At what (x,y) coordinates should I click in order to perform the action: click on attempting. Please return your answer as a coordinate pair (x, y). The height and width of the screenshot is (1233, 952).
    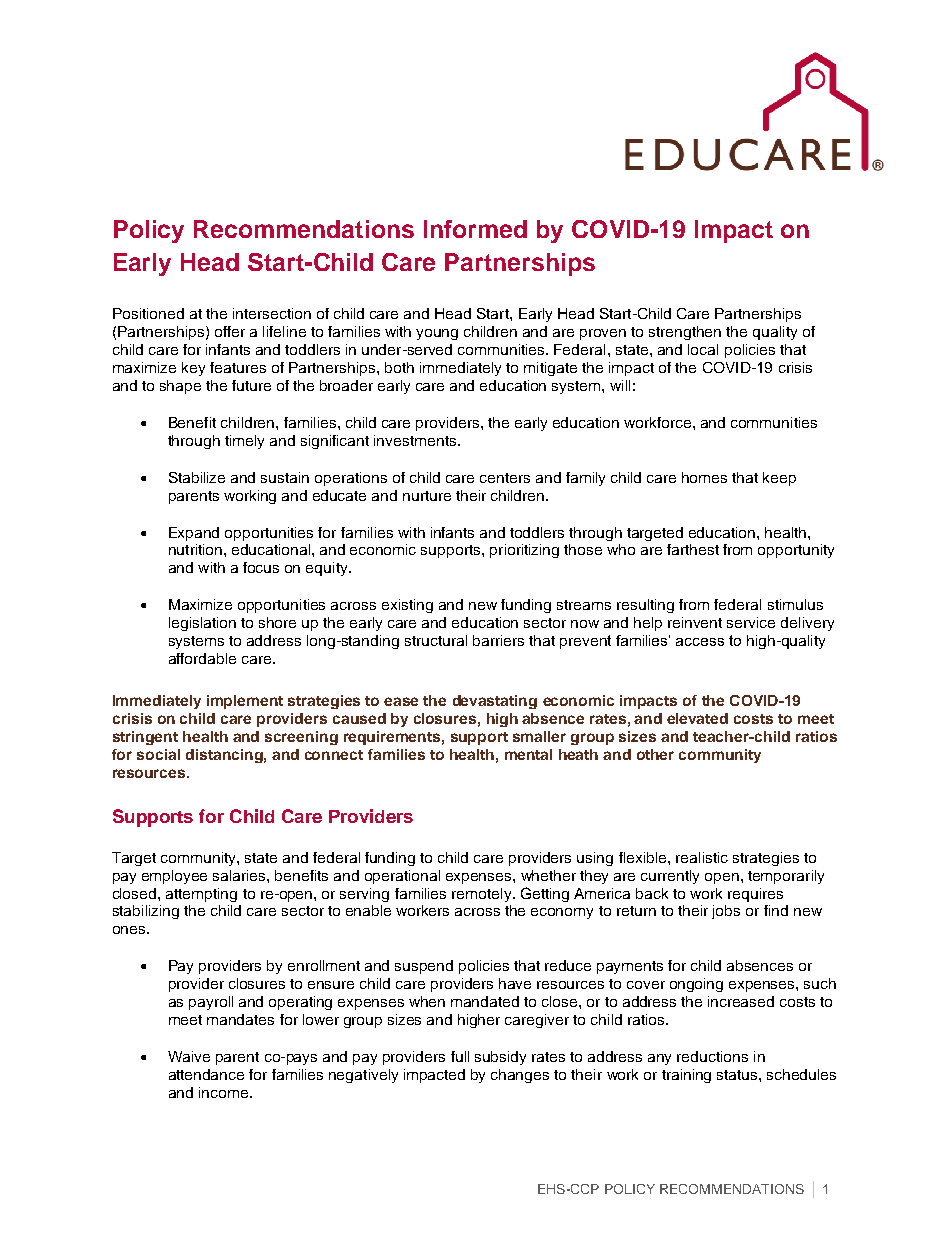
    Looking at the image, I should click on (201, 895).
